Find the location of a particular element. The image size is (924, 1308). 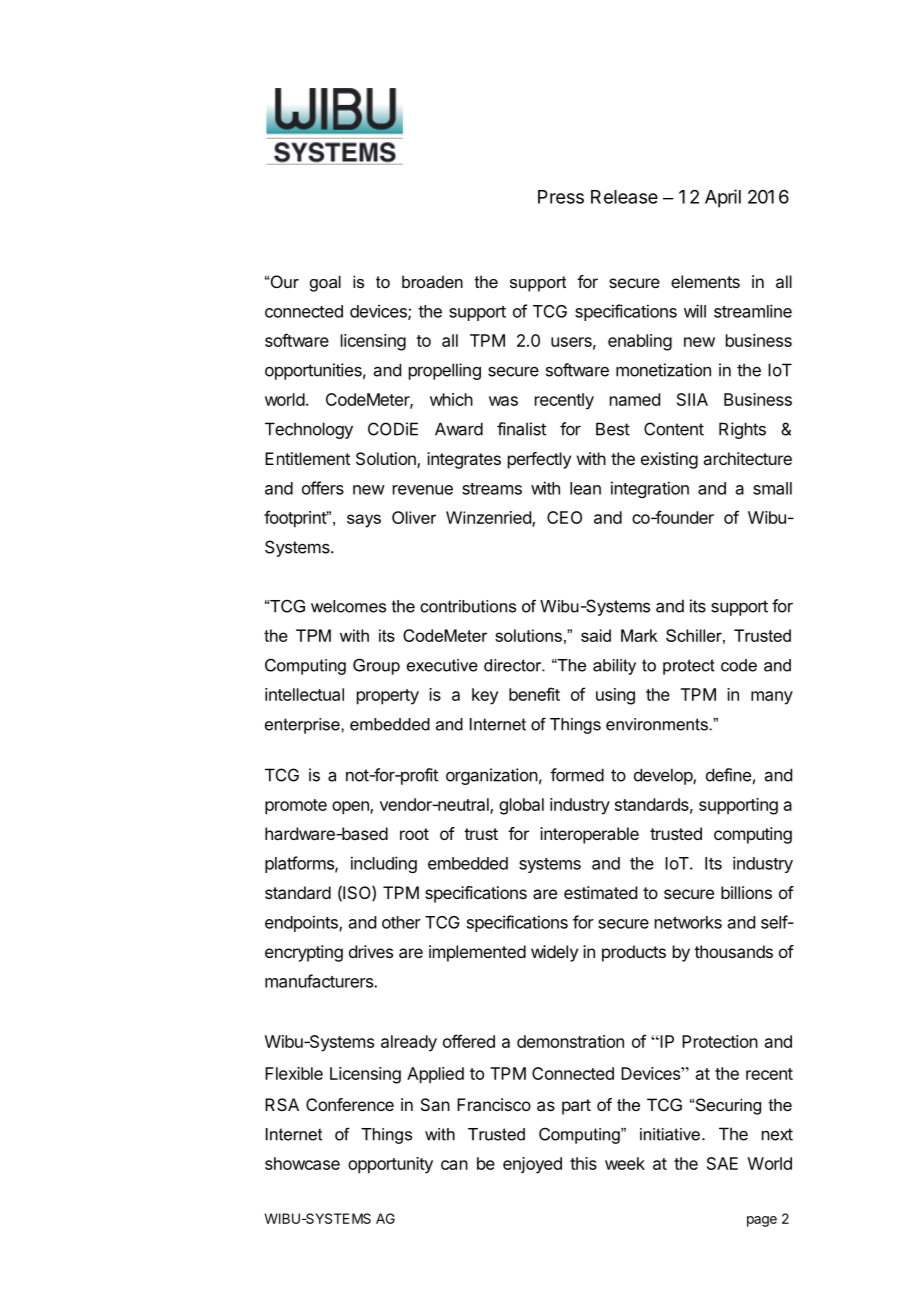

perfectly is located at coordinates (539, 460).
